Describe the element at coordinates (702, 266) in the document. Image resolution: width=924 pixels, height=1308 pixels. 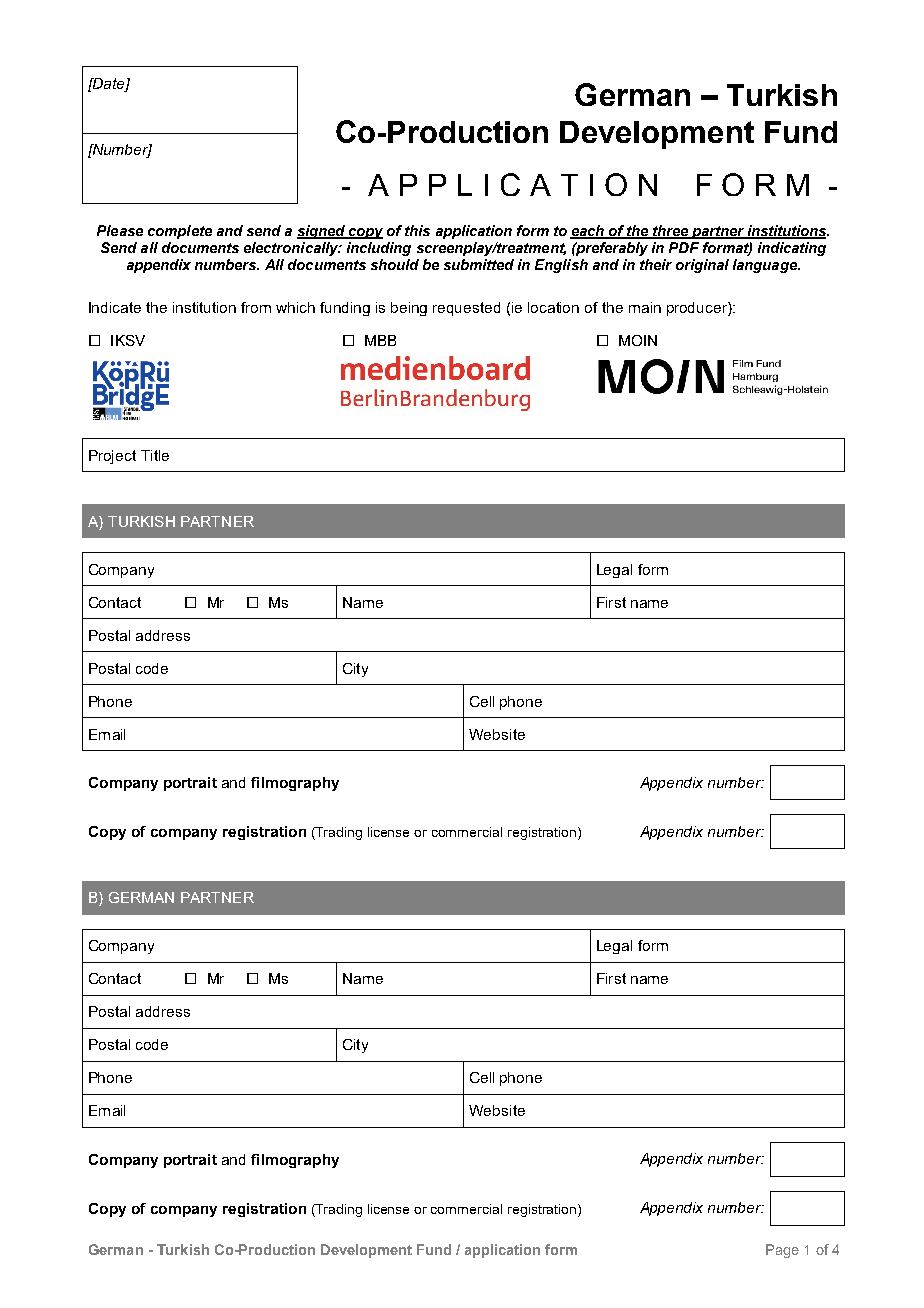
I see `original` at that location.
